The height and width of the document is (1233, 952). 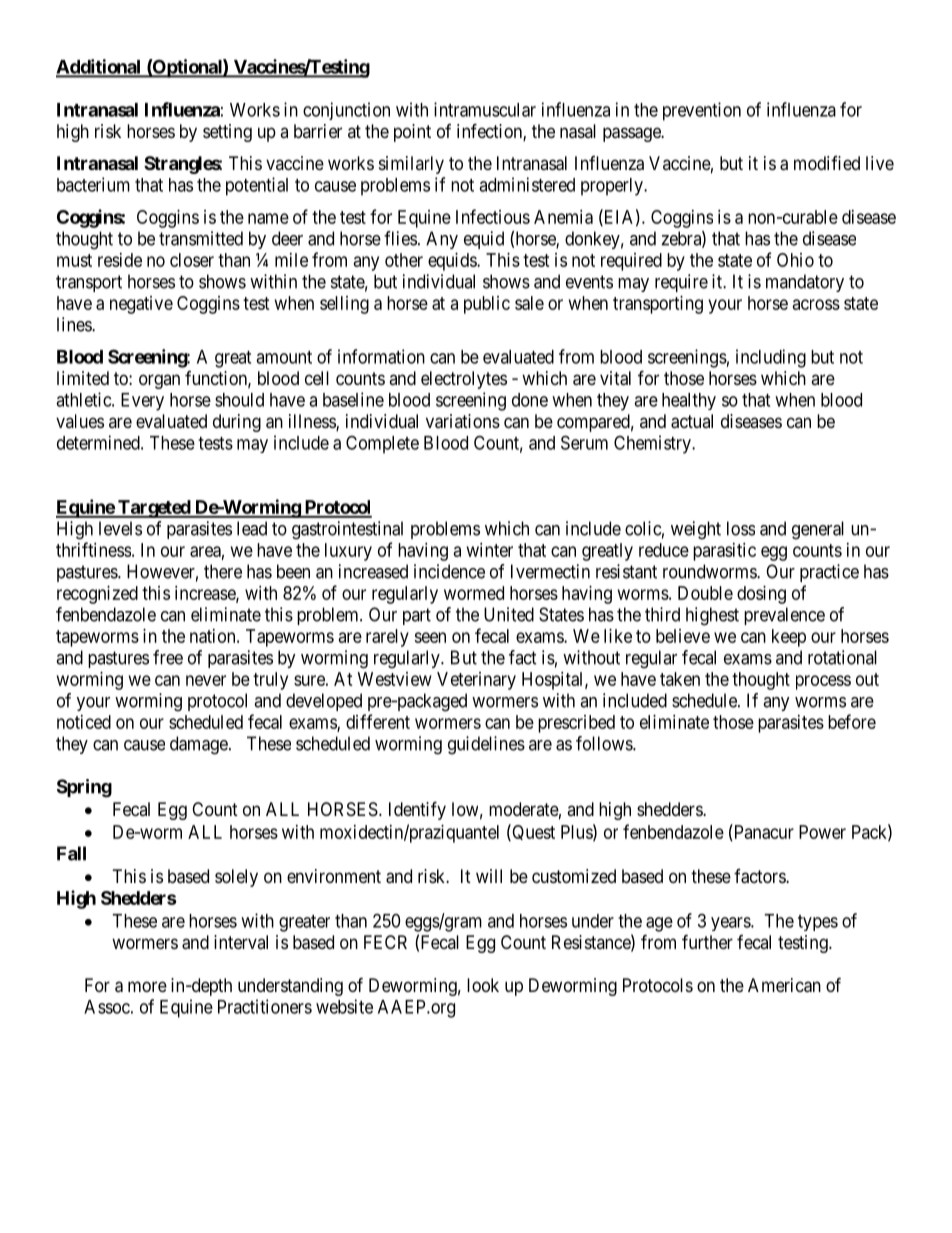 What do you see at coordinates (771, 358) in the document?
I see `including` at bounding box center [771, 358].
